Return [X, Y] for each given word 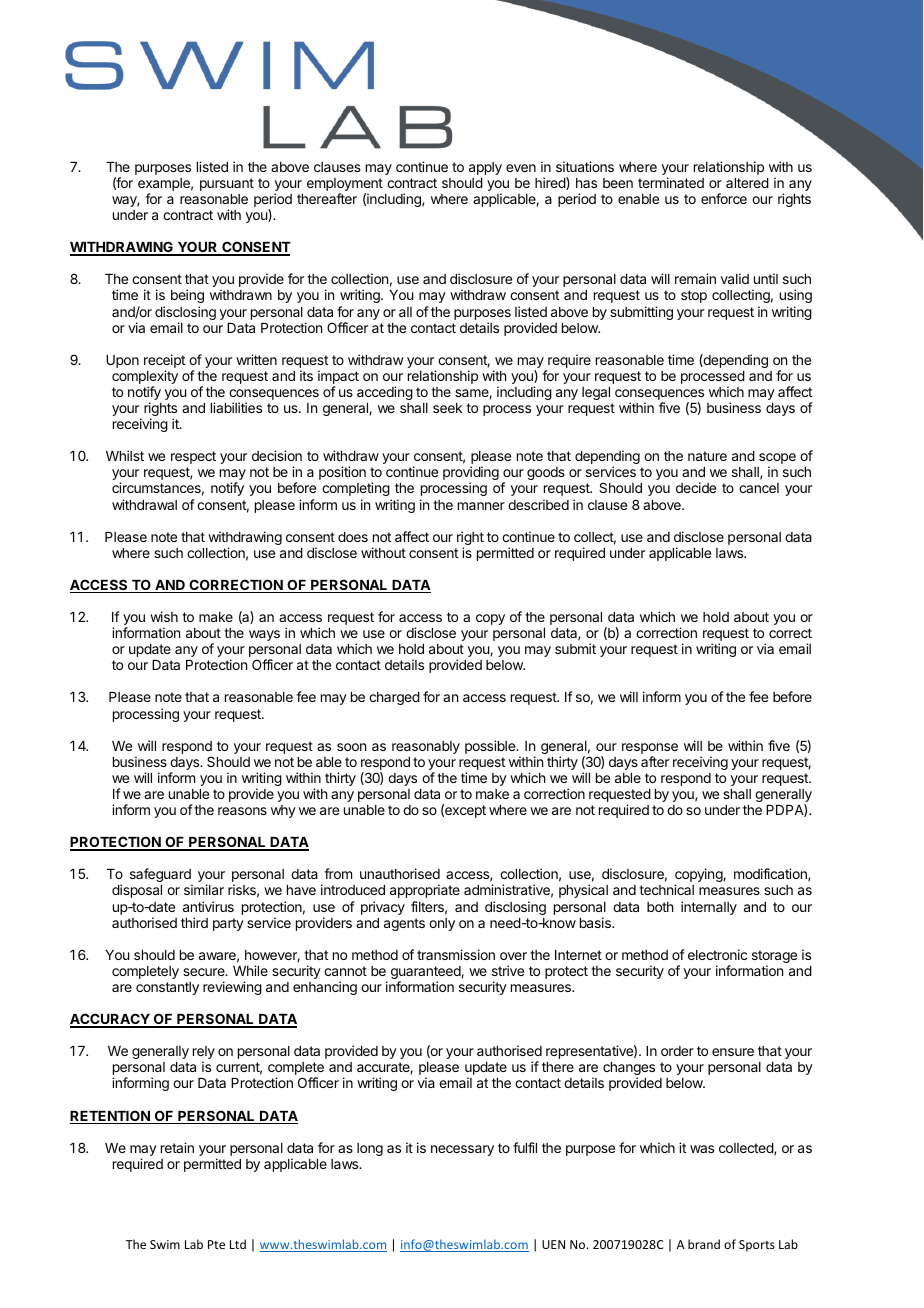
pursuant [227, 184]
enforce [724, 198]
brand [704, 1244]
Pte [216, 1244]
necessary [462, 1150]
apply [485, 168]
